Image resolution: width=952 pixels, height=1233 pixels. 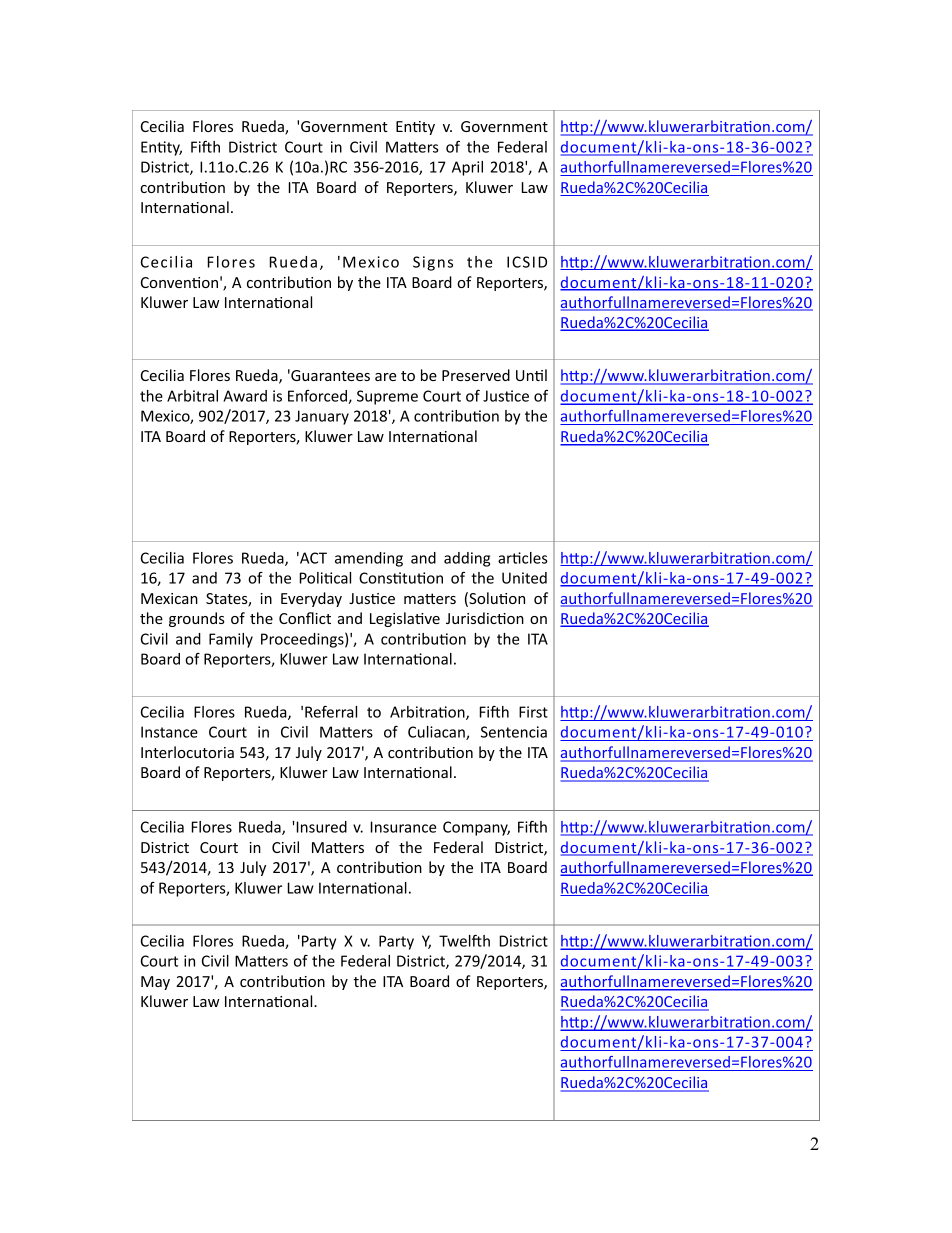 What do you see at coordinates (433, 263) in the image?
I see `Signs` at bounding box center [433, 263].
